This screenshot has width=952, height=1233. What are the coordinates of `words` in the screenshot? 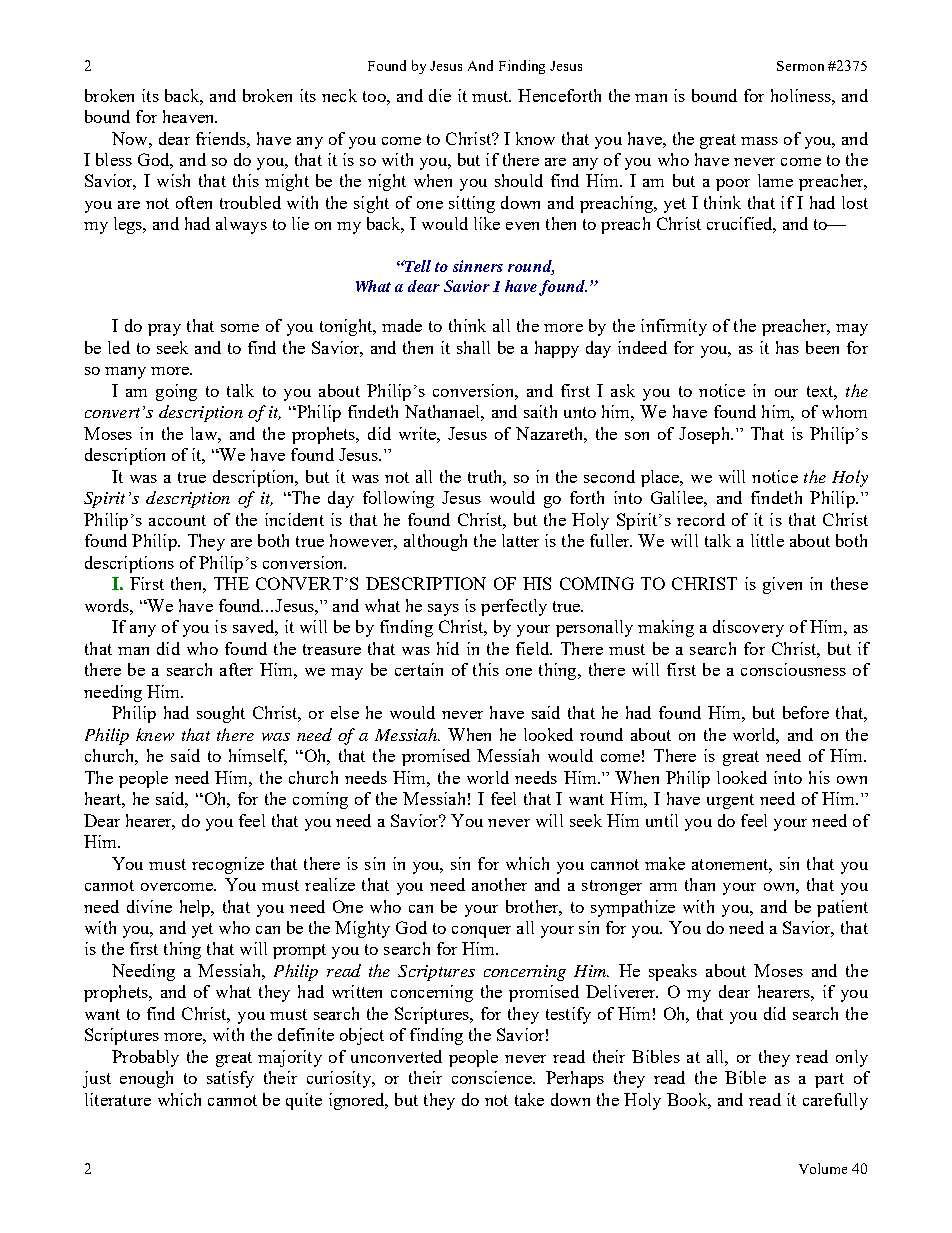 It's located at (108, 605).
